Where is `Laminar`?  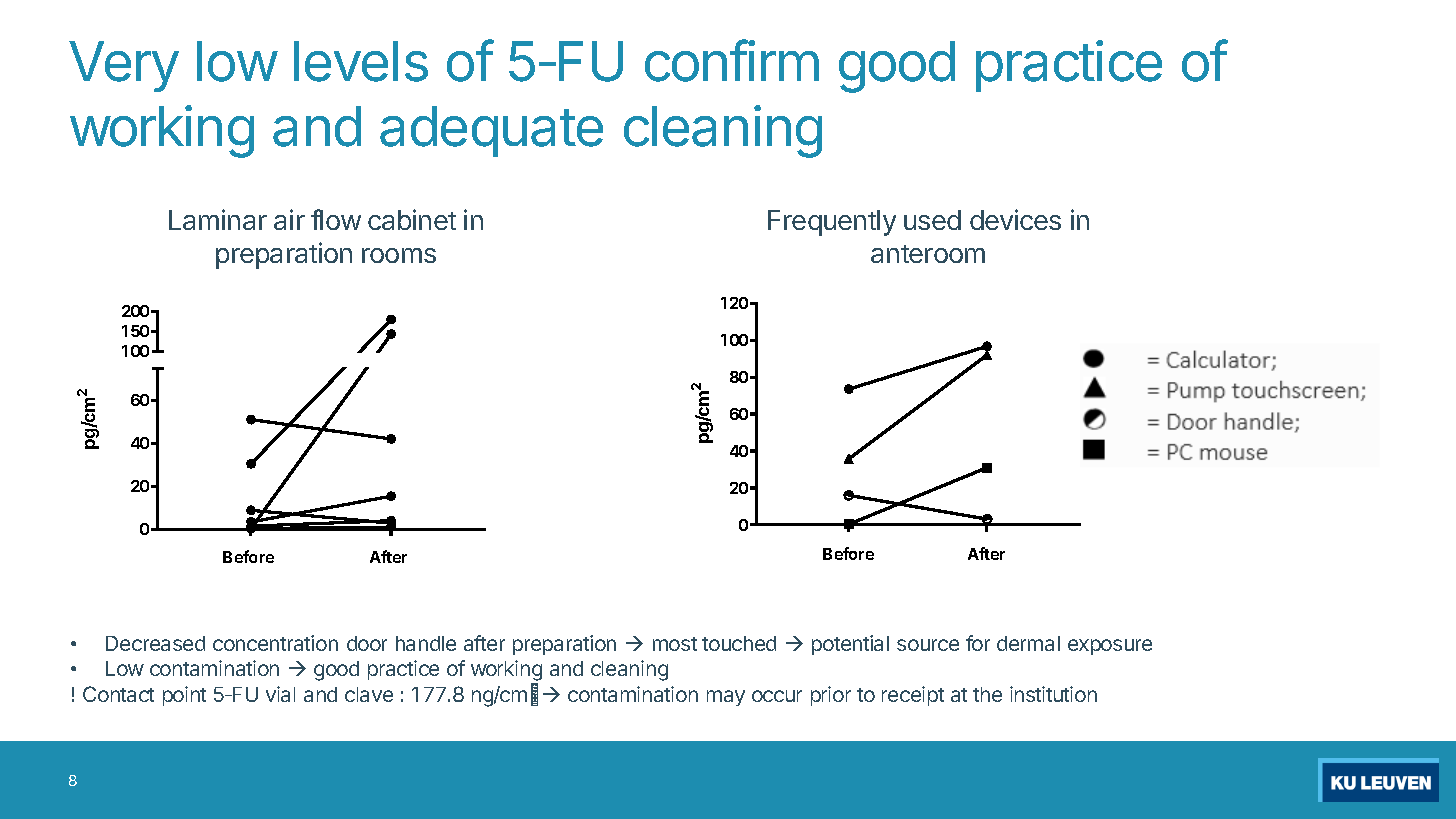 Laminar is located at coordinates (218, 219).
